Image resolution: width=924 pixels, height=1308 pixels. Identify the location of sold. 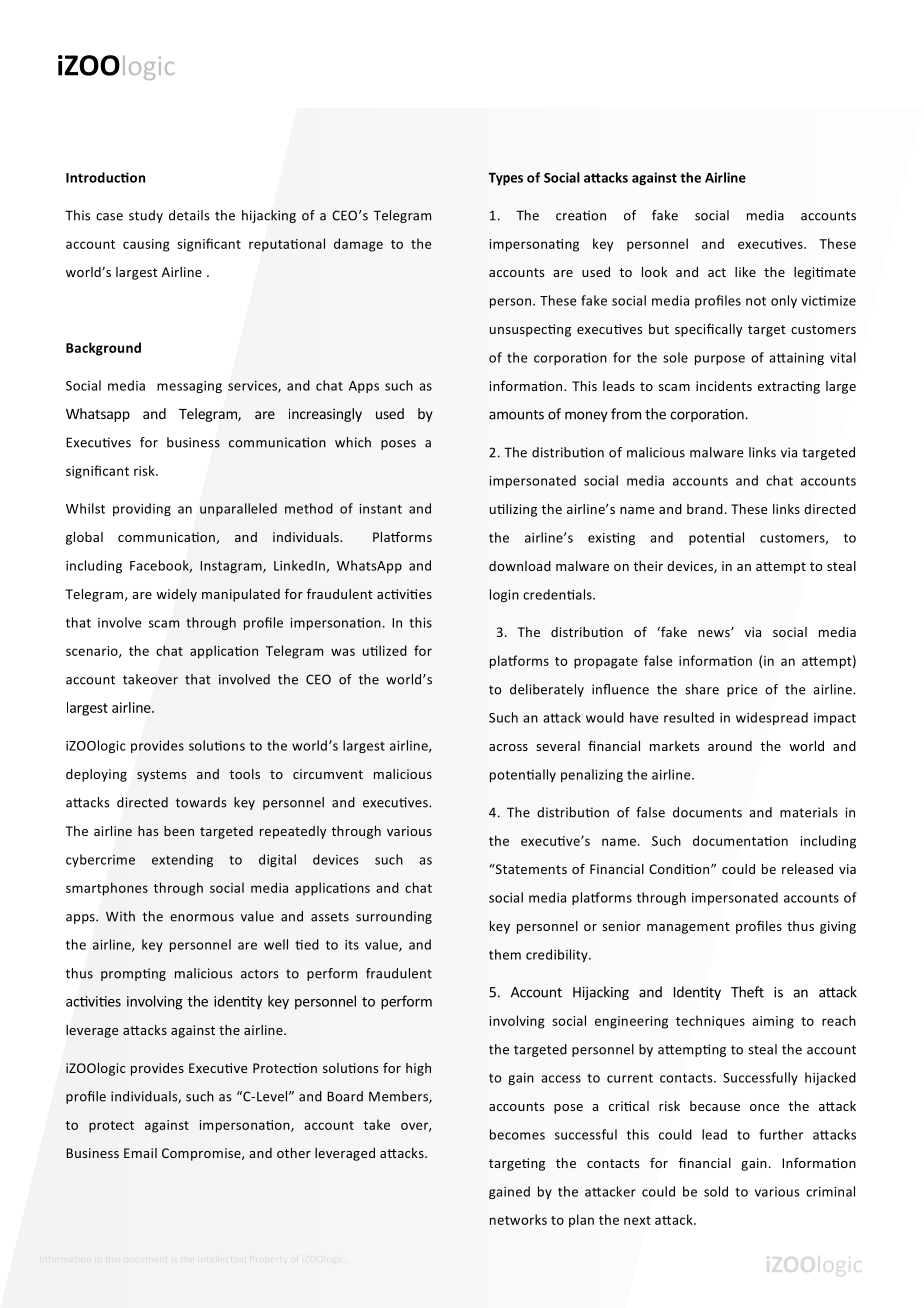
(716, 1191).
